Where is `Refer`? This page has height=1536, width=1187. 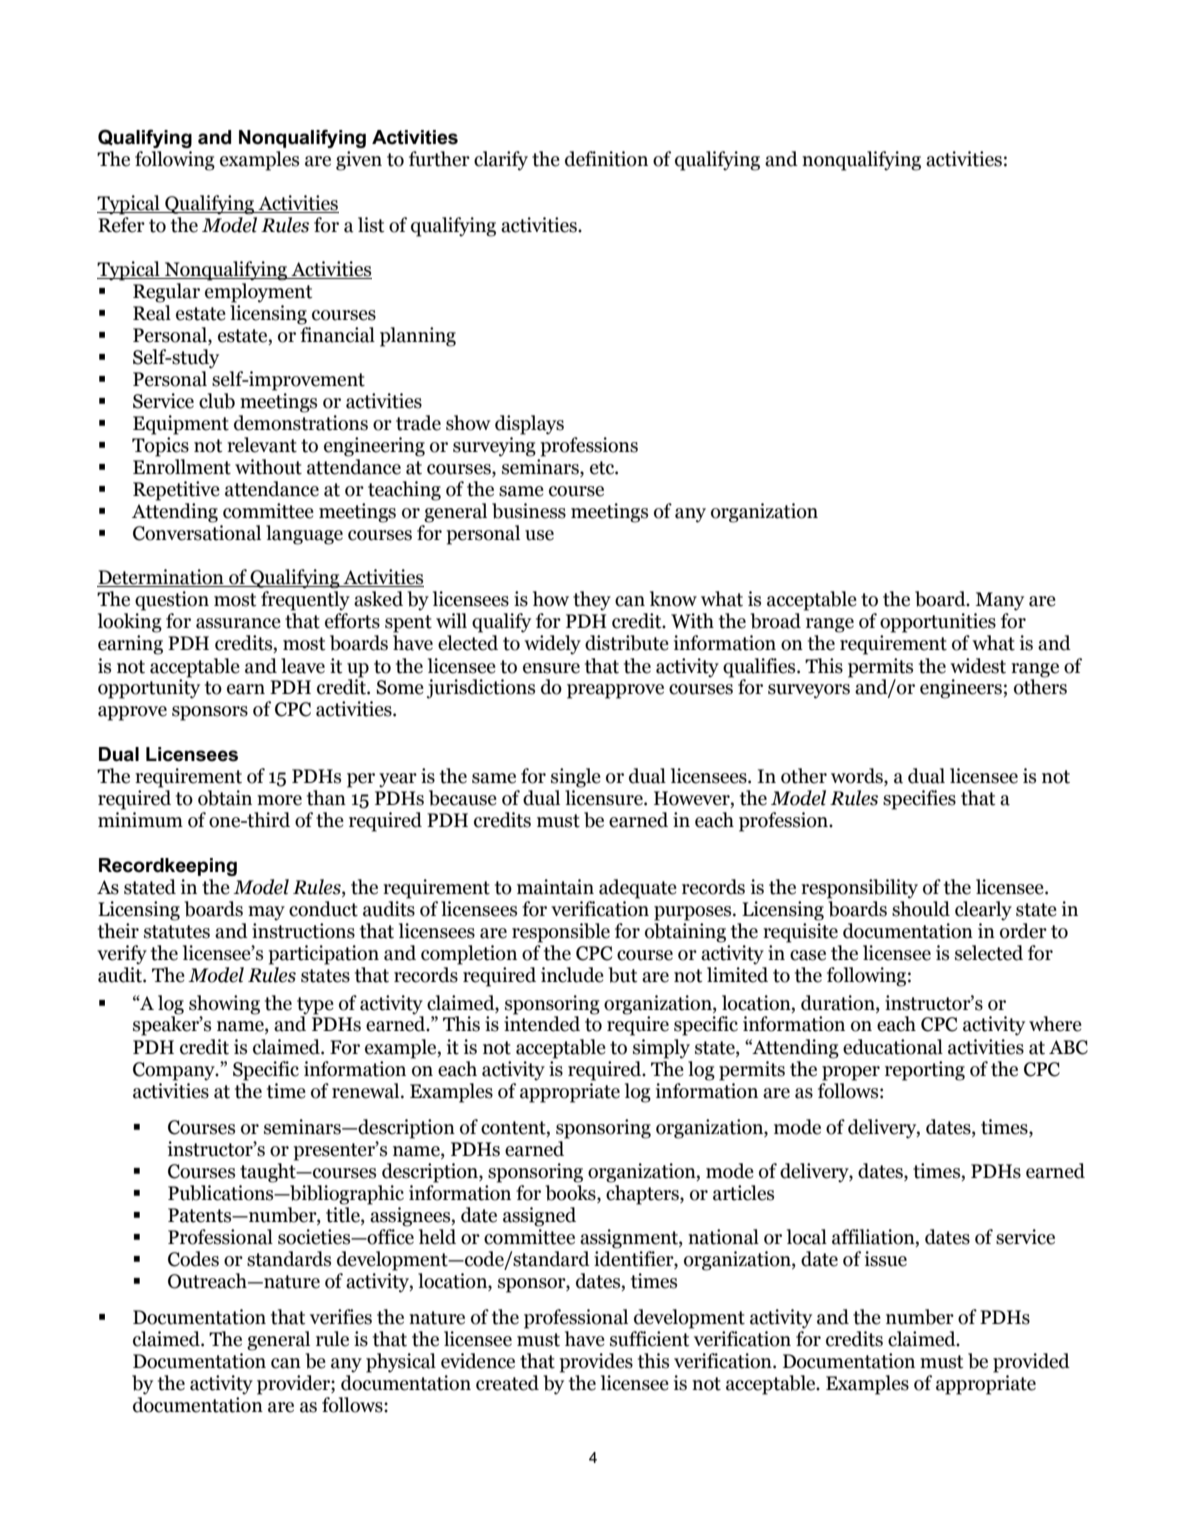
Refer is located at coordinates (121, 225).
